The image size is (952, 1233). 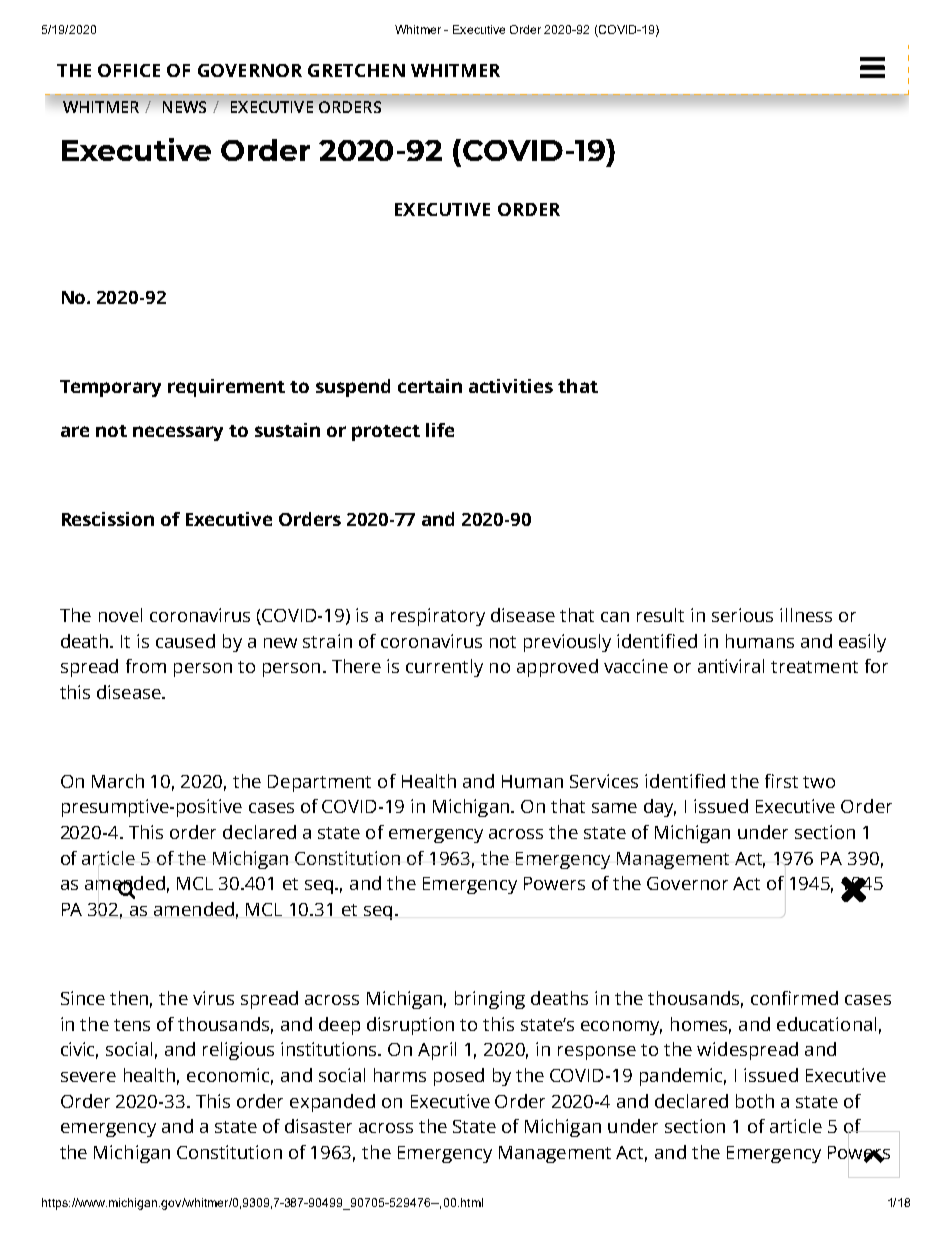 I want to click on illness, so click(x=806, y=615).
